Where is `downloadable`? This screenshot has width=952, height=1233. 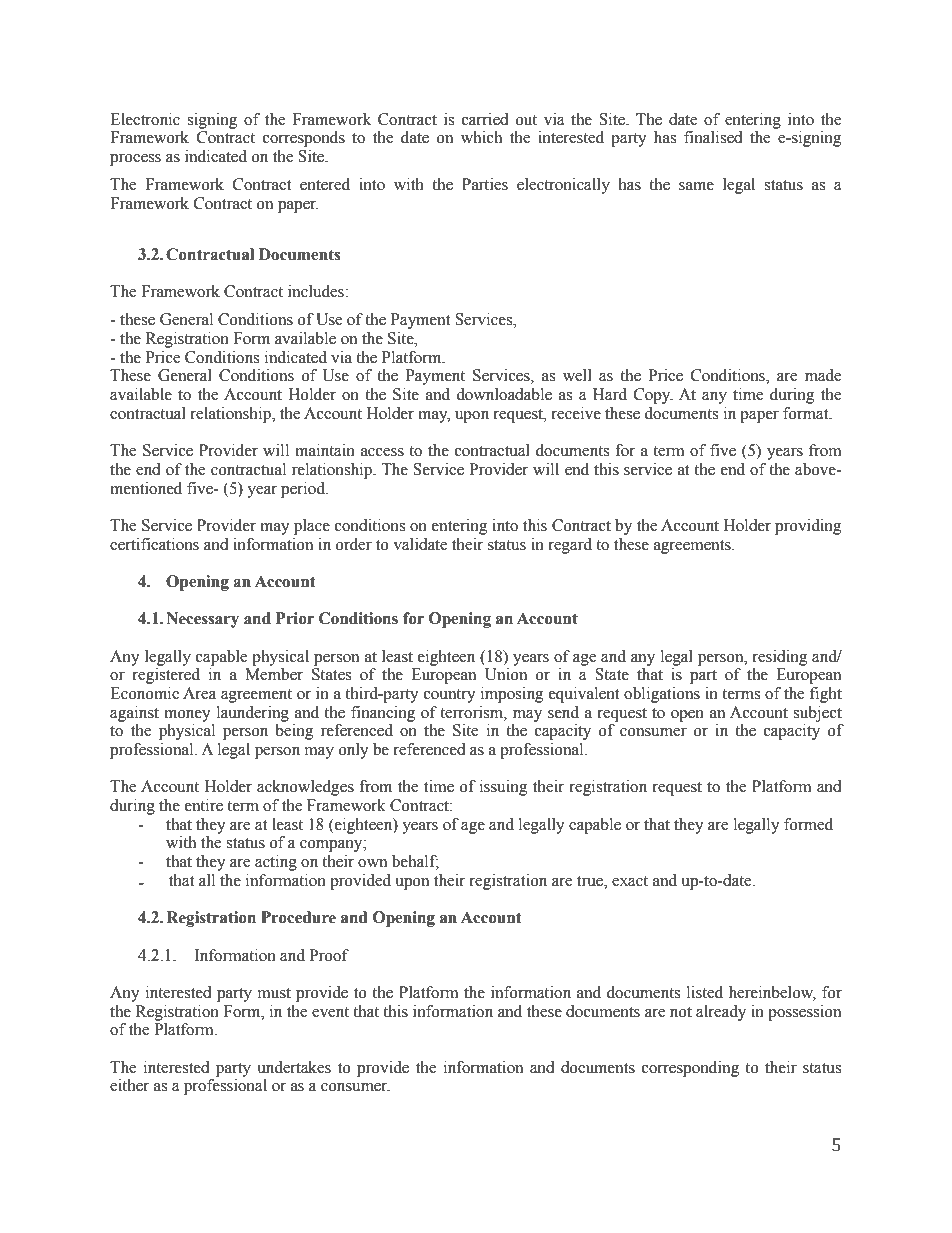 downloadable is located at coordinates (504, 394).
